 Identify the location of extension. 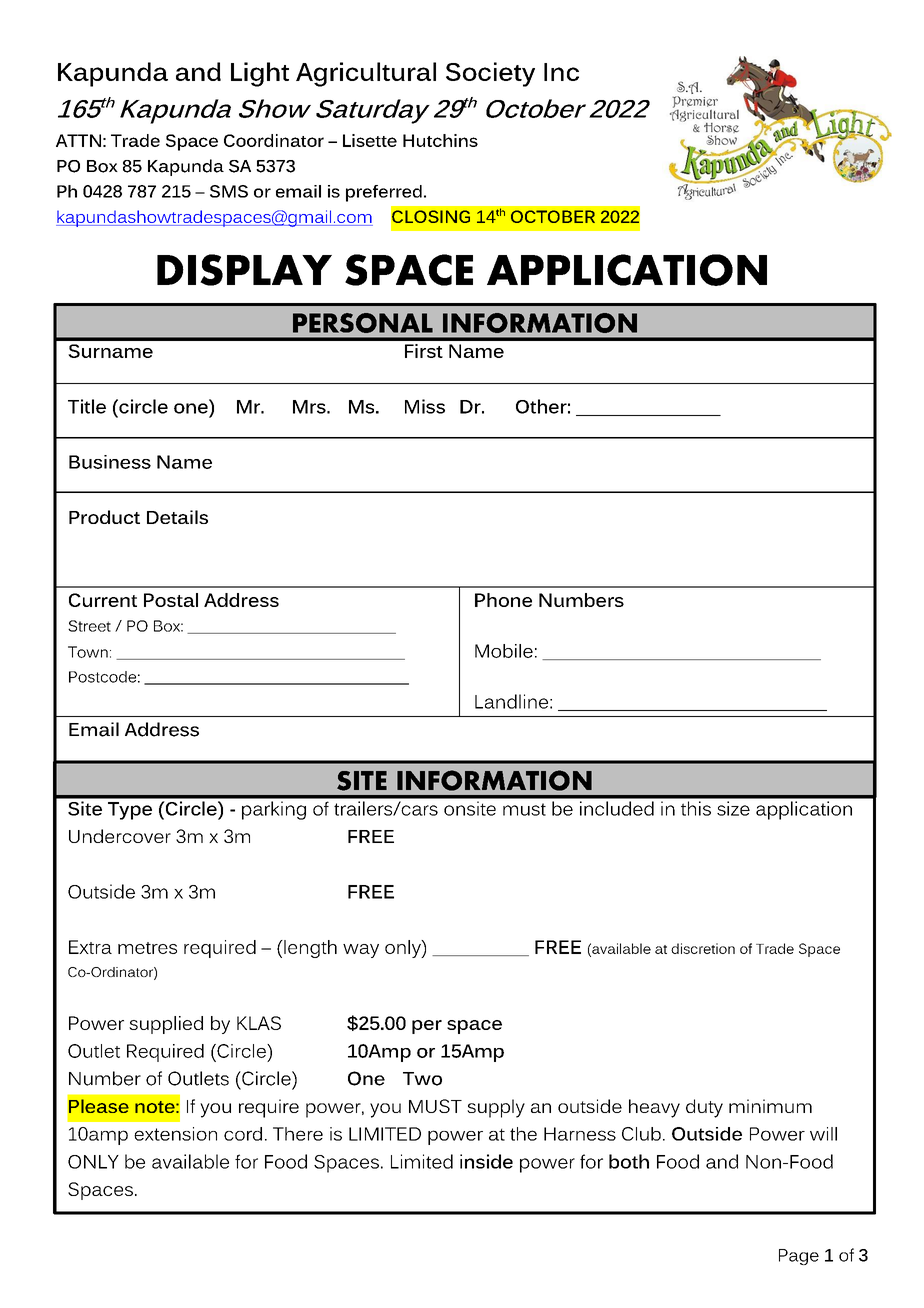
(175, 1134).
